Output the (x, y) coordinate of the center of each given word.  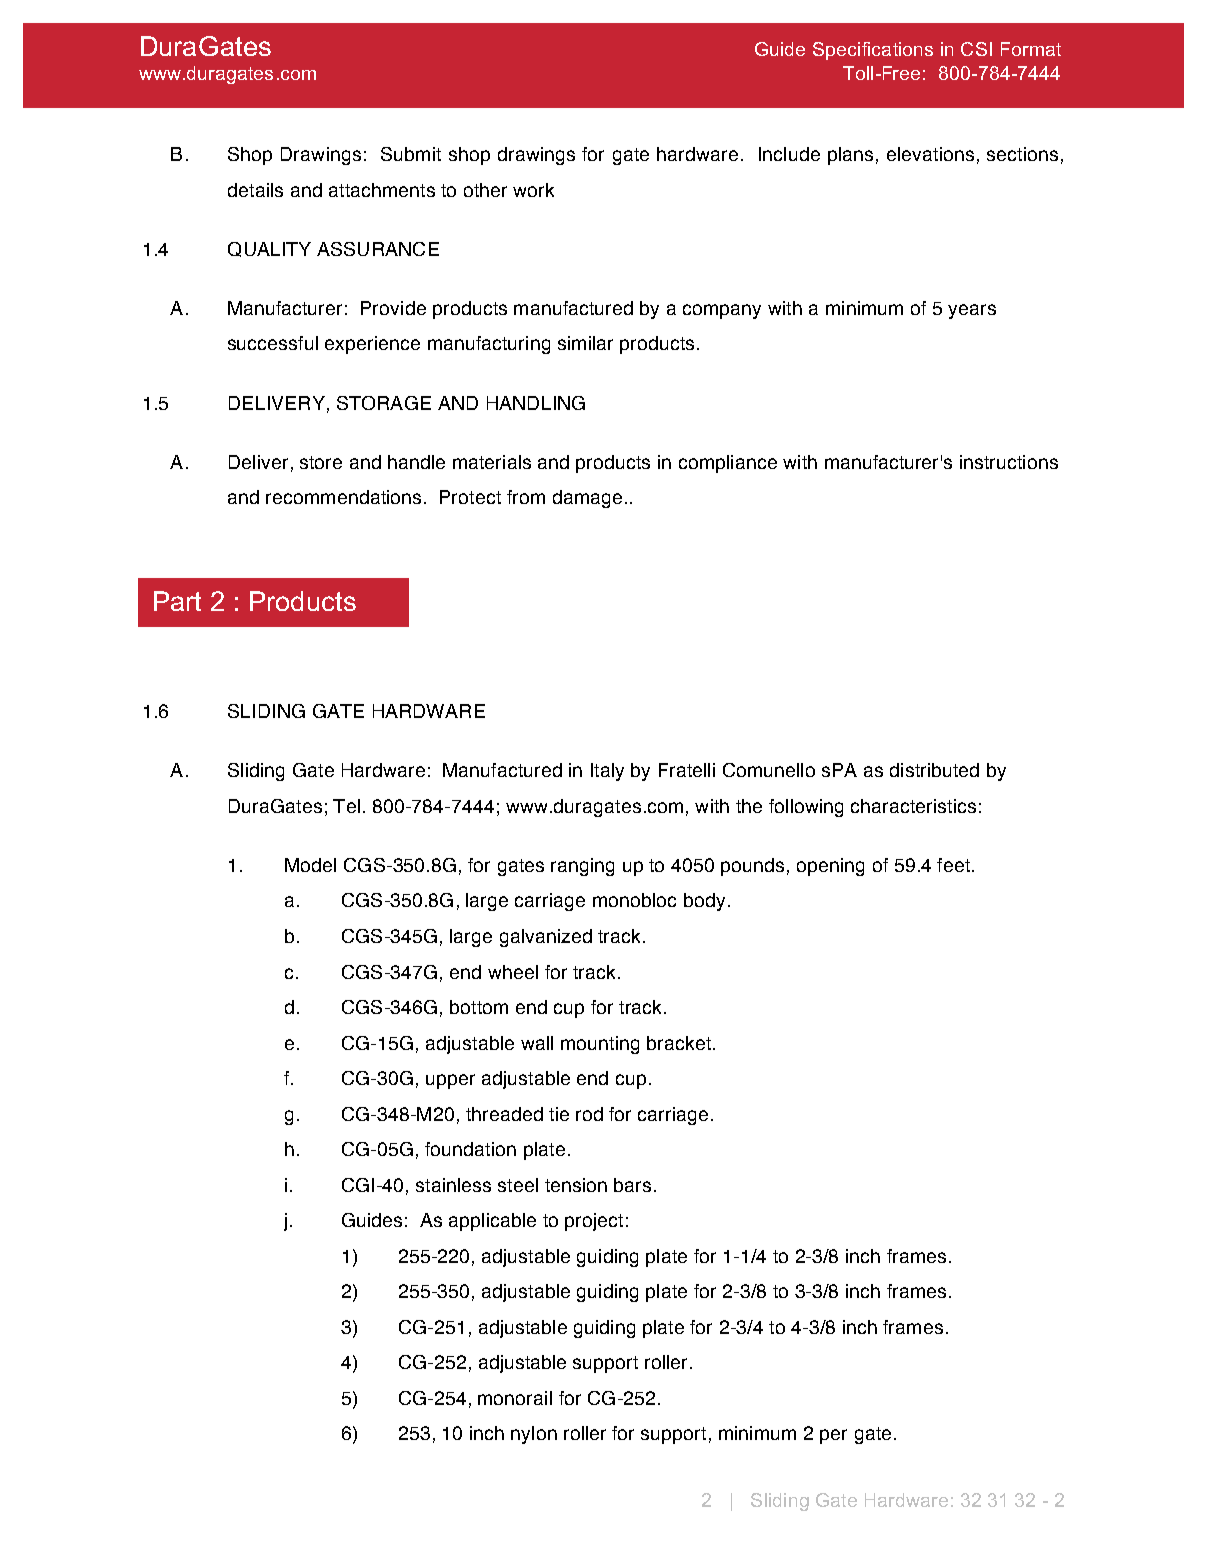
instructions (1009, 462)
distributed (934, 770)
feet (953, 865)
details (255, 190)
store (321, 462)
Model (310, 865)
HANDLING (536, 403)
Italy (607, 772)
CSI (976, 49)
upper (450, 1081)
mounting (600, 1045)
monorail (515, 1398)
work (533, 190)
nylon (534, 1435)
